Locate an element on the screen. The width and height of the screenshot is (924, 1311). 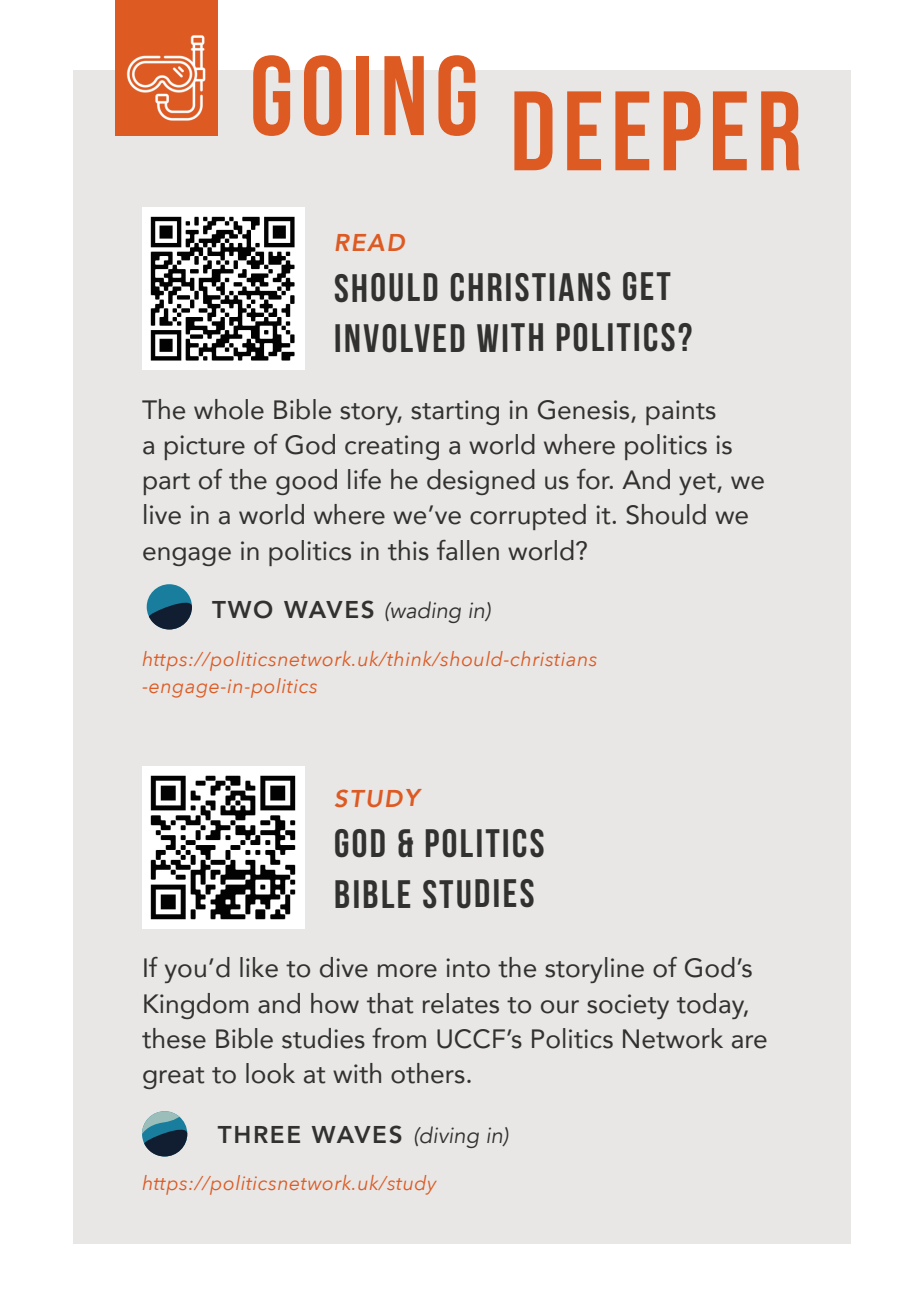
deeper is located at coordinates (657, 130).
